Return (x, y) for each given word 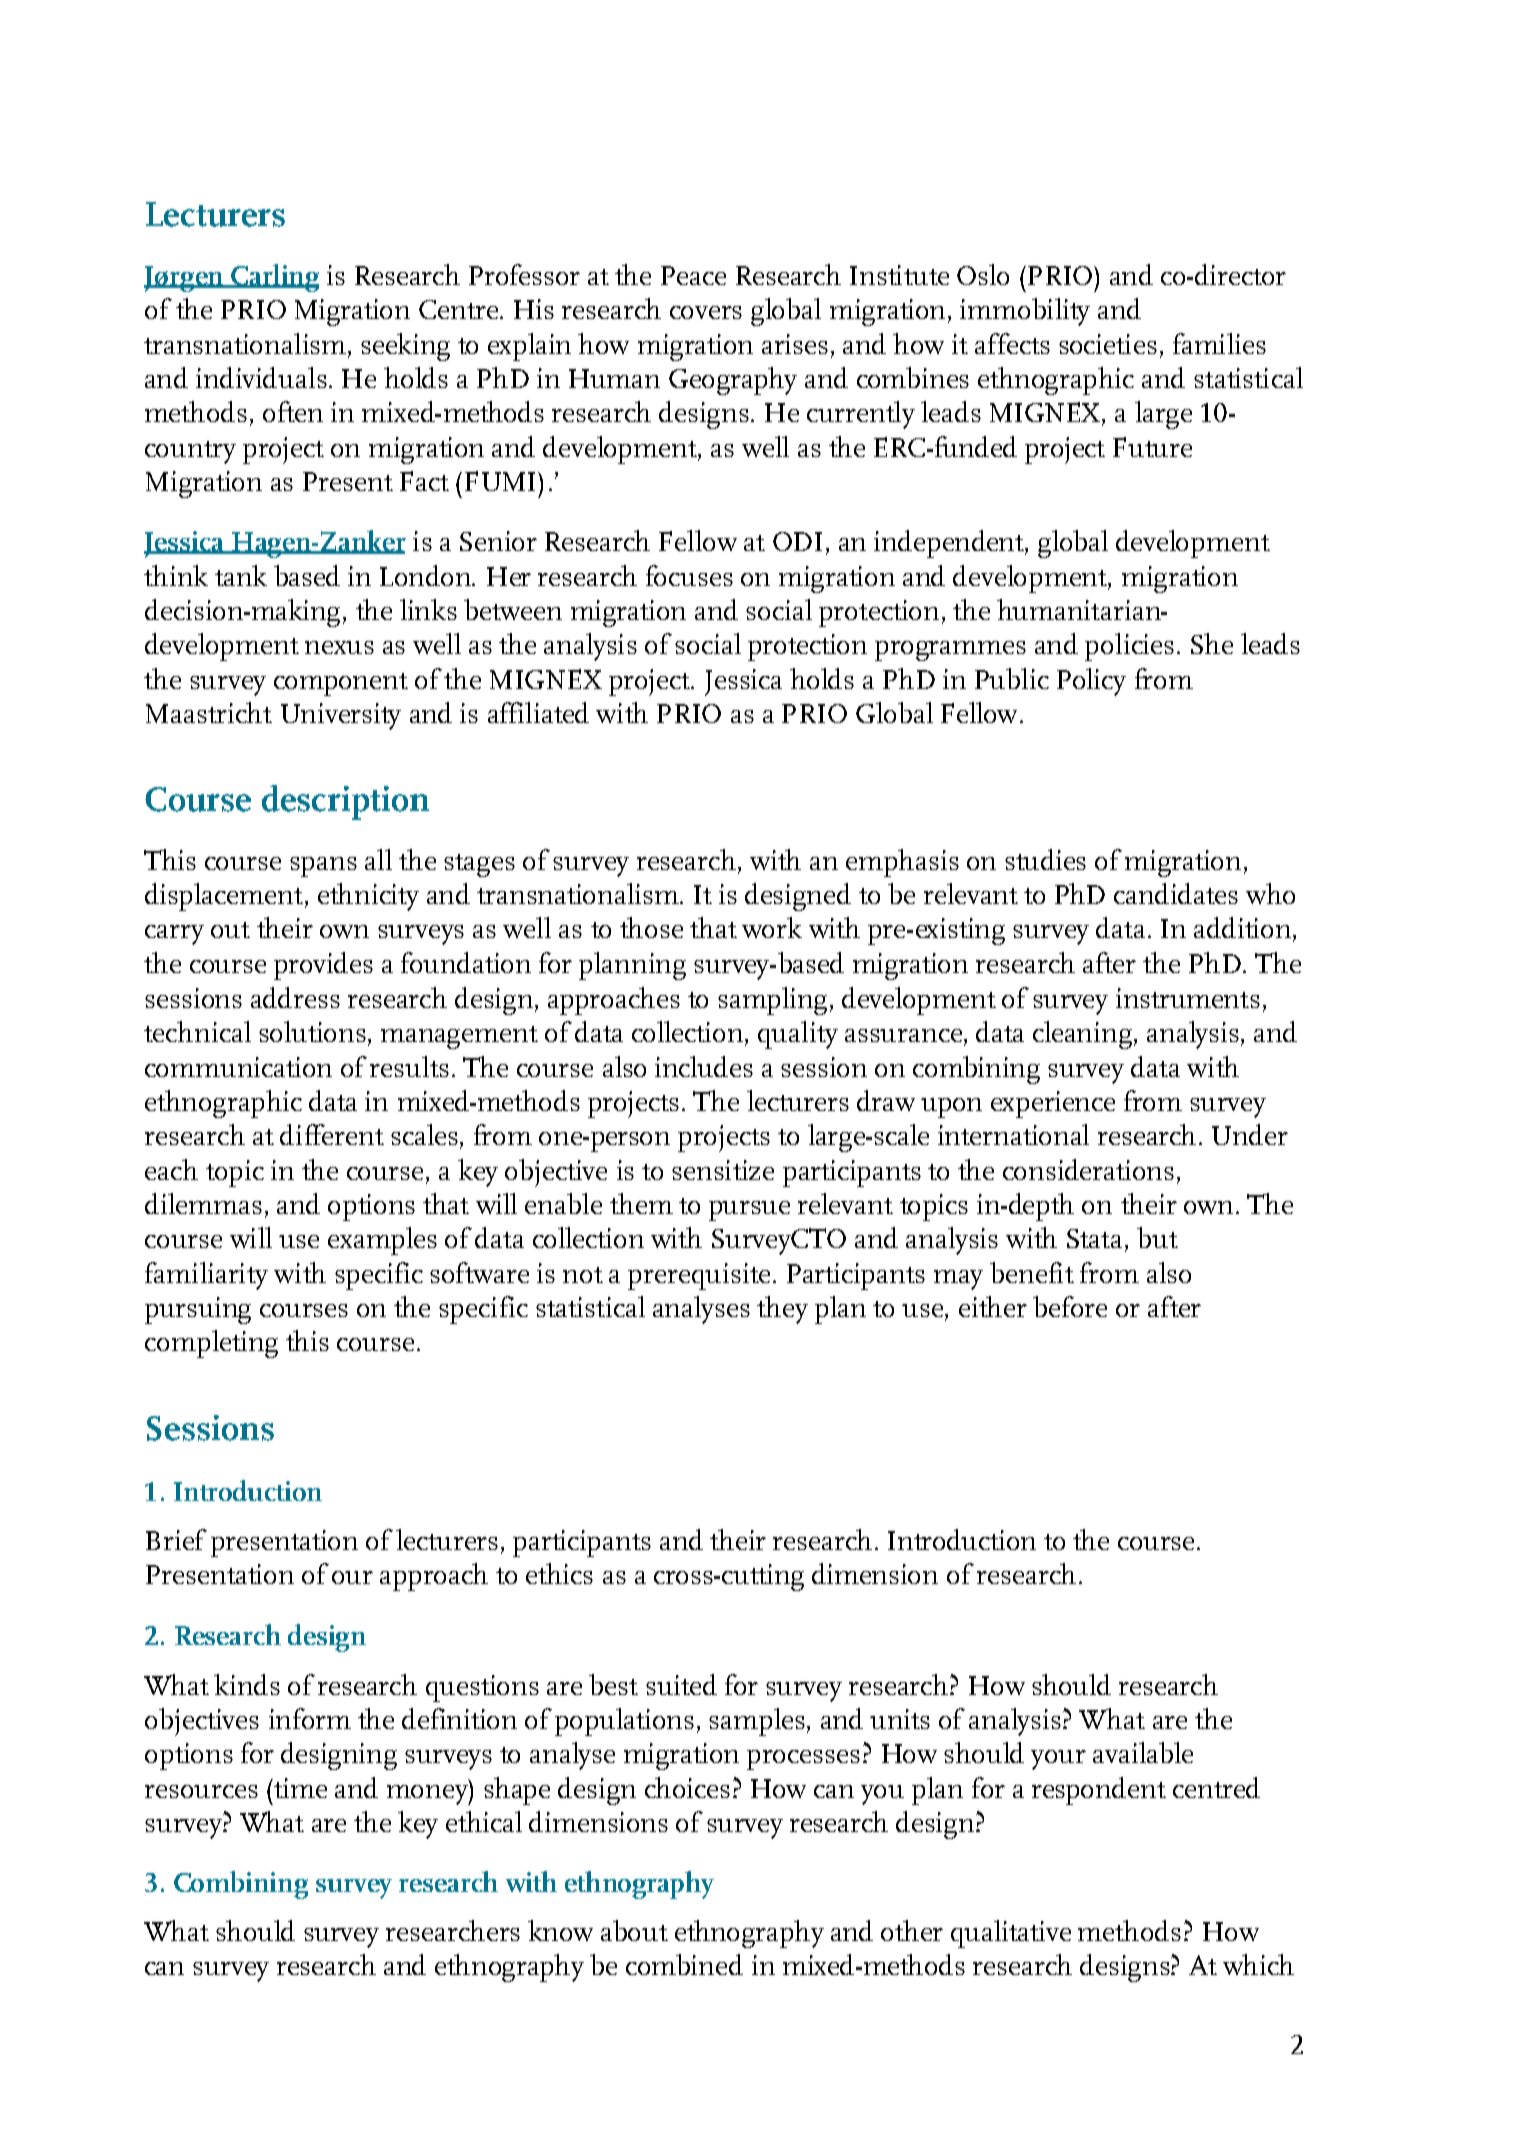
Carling (274, 278)
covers (706, 312)
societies (1108, 344)
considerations (1088, 1169)
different (332, 1134)
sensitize (723, 1170)
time (299, 1788)
